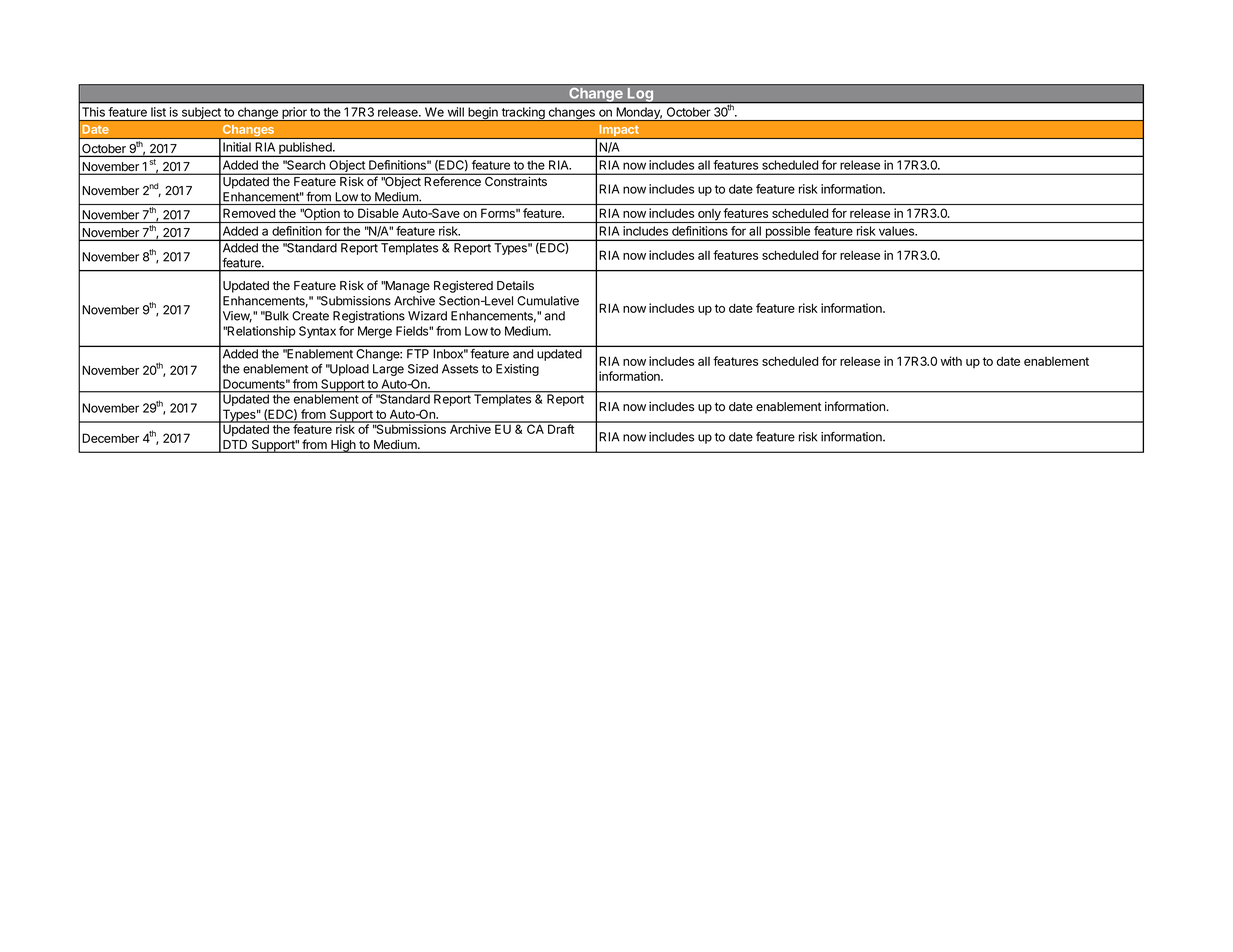  Describe the element at coordinates (951, 361) in the document. I see `with` at that location.
